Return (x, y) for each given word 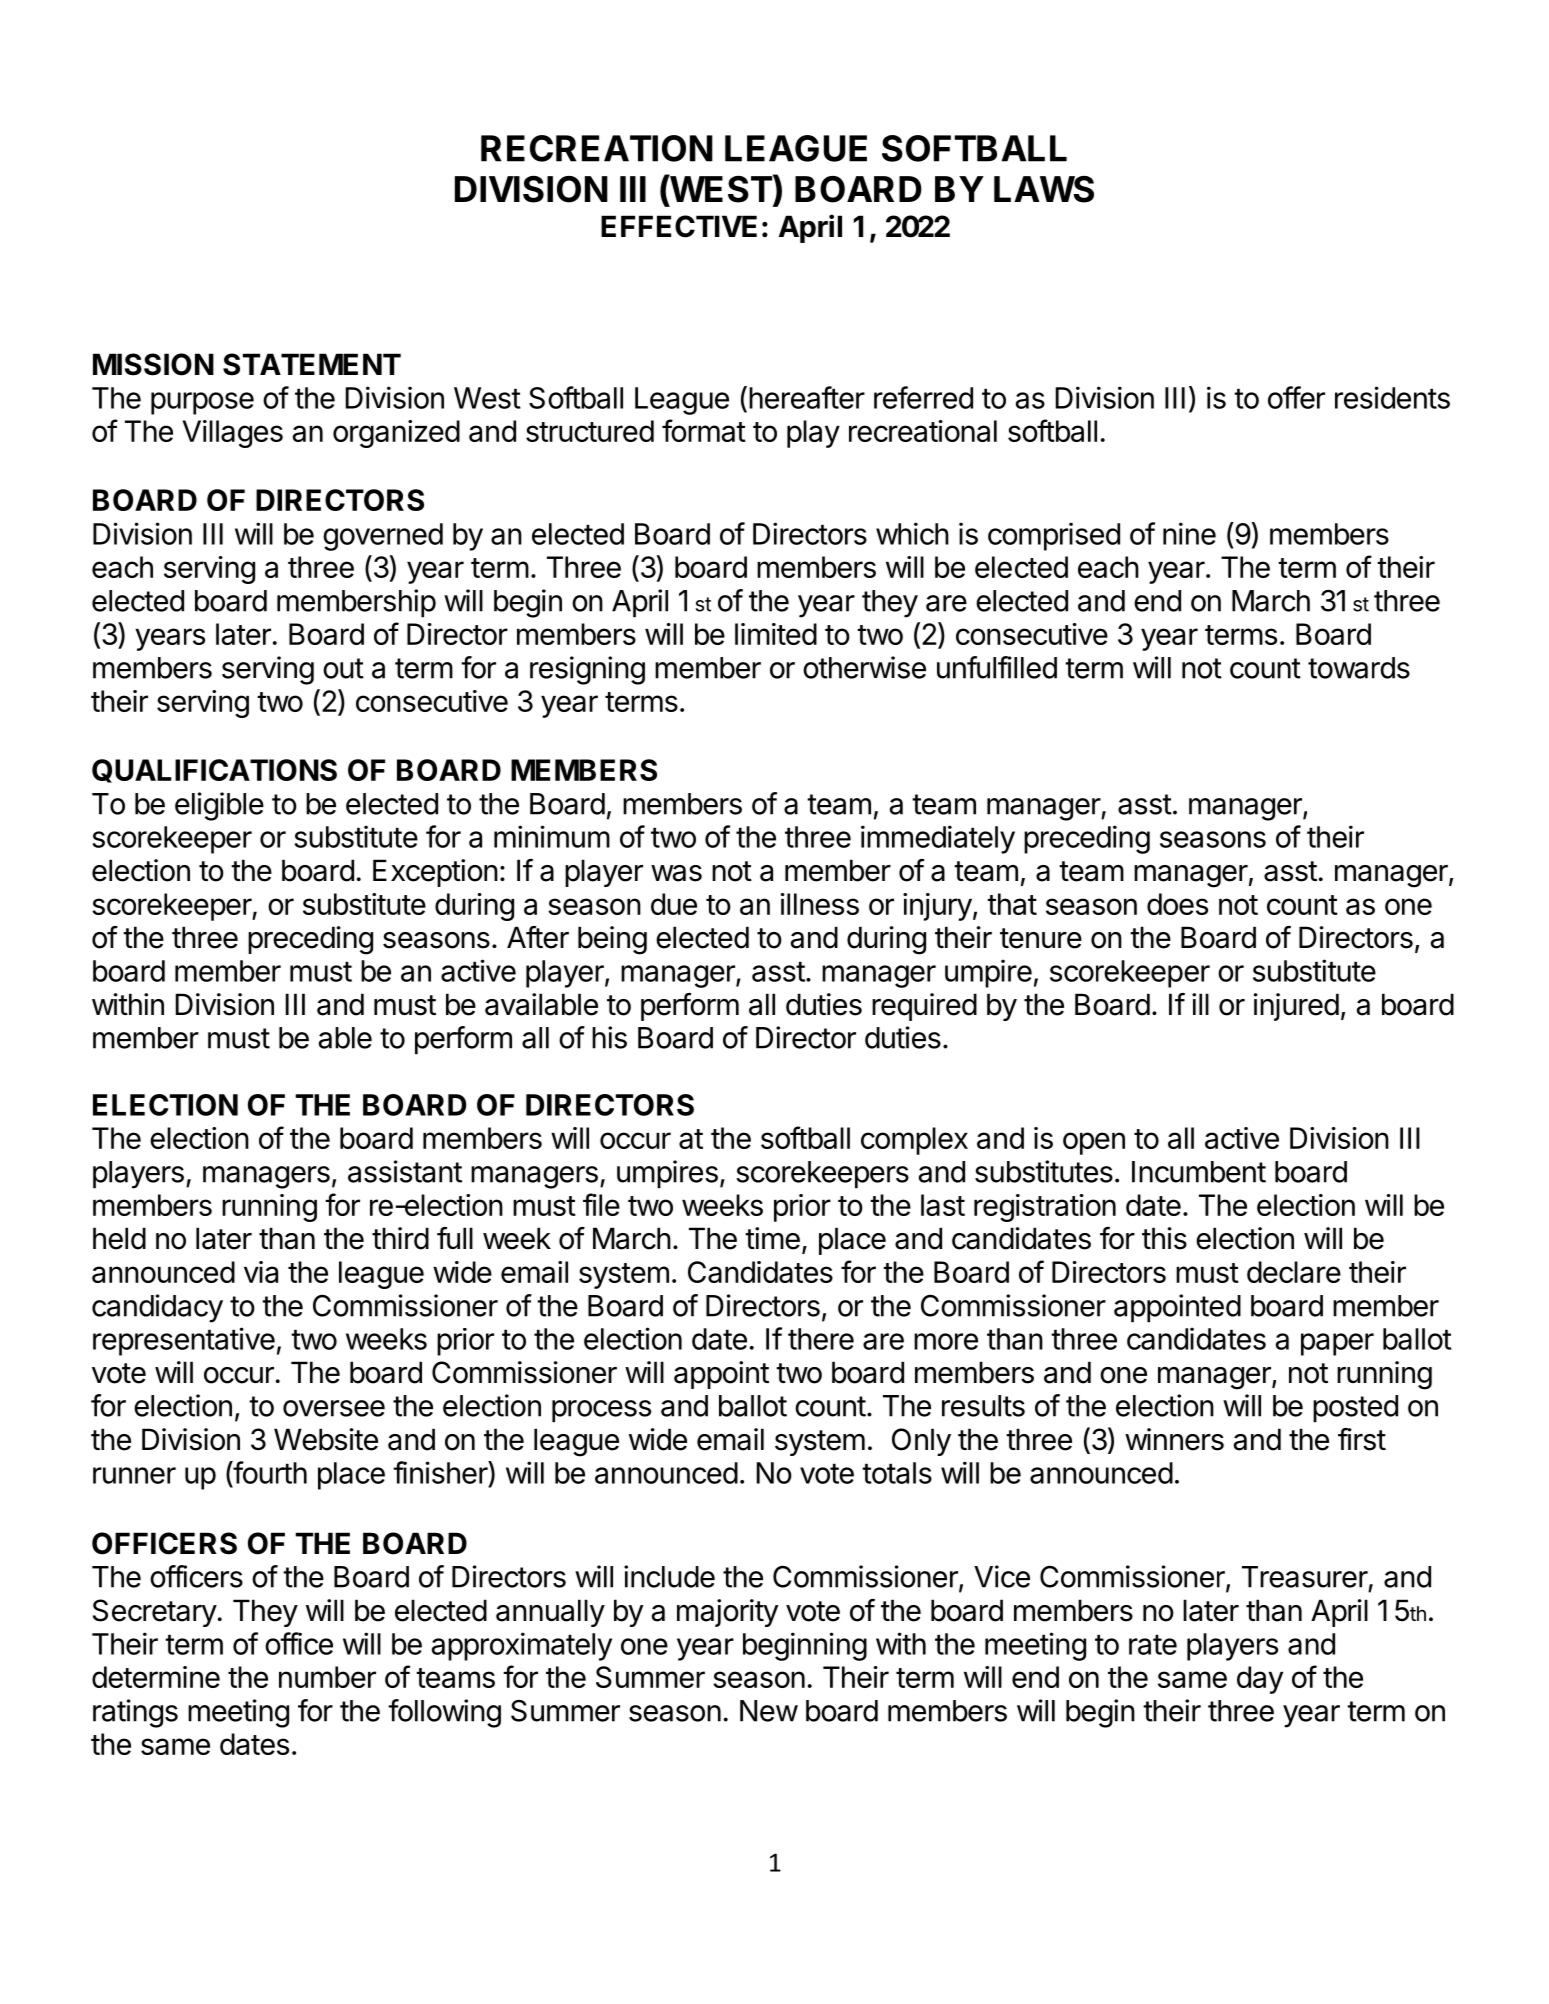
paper (1337, 1344)
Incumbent (1199, 1172)
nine (1189, 533)
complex (914, 1141)
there (821, 1339)
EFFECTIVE (679, 226)
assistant (405, 1171)
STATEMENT (312, 364)
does (1177, 904)
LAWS (1044, 189)
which (912, 533)
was (676, 873)
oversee (334, 1408)
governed (383, 537)
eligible (219, 806)
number (327, 1677)
